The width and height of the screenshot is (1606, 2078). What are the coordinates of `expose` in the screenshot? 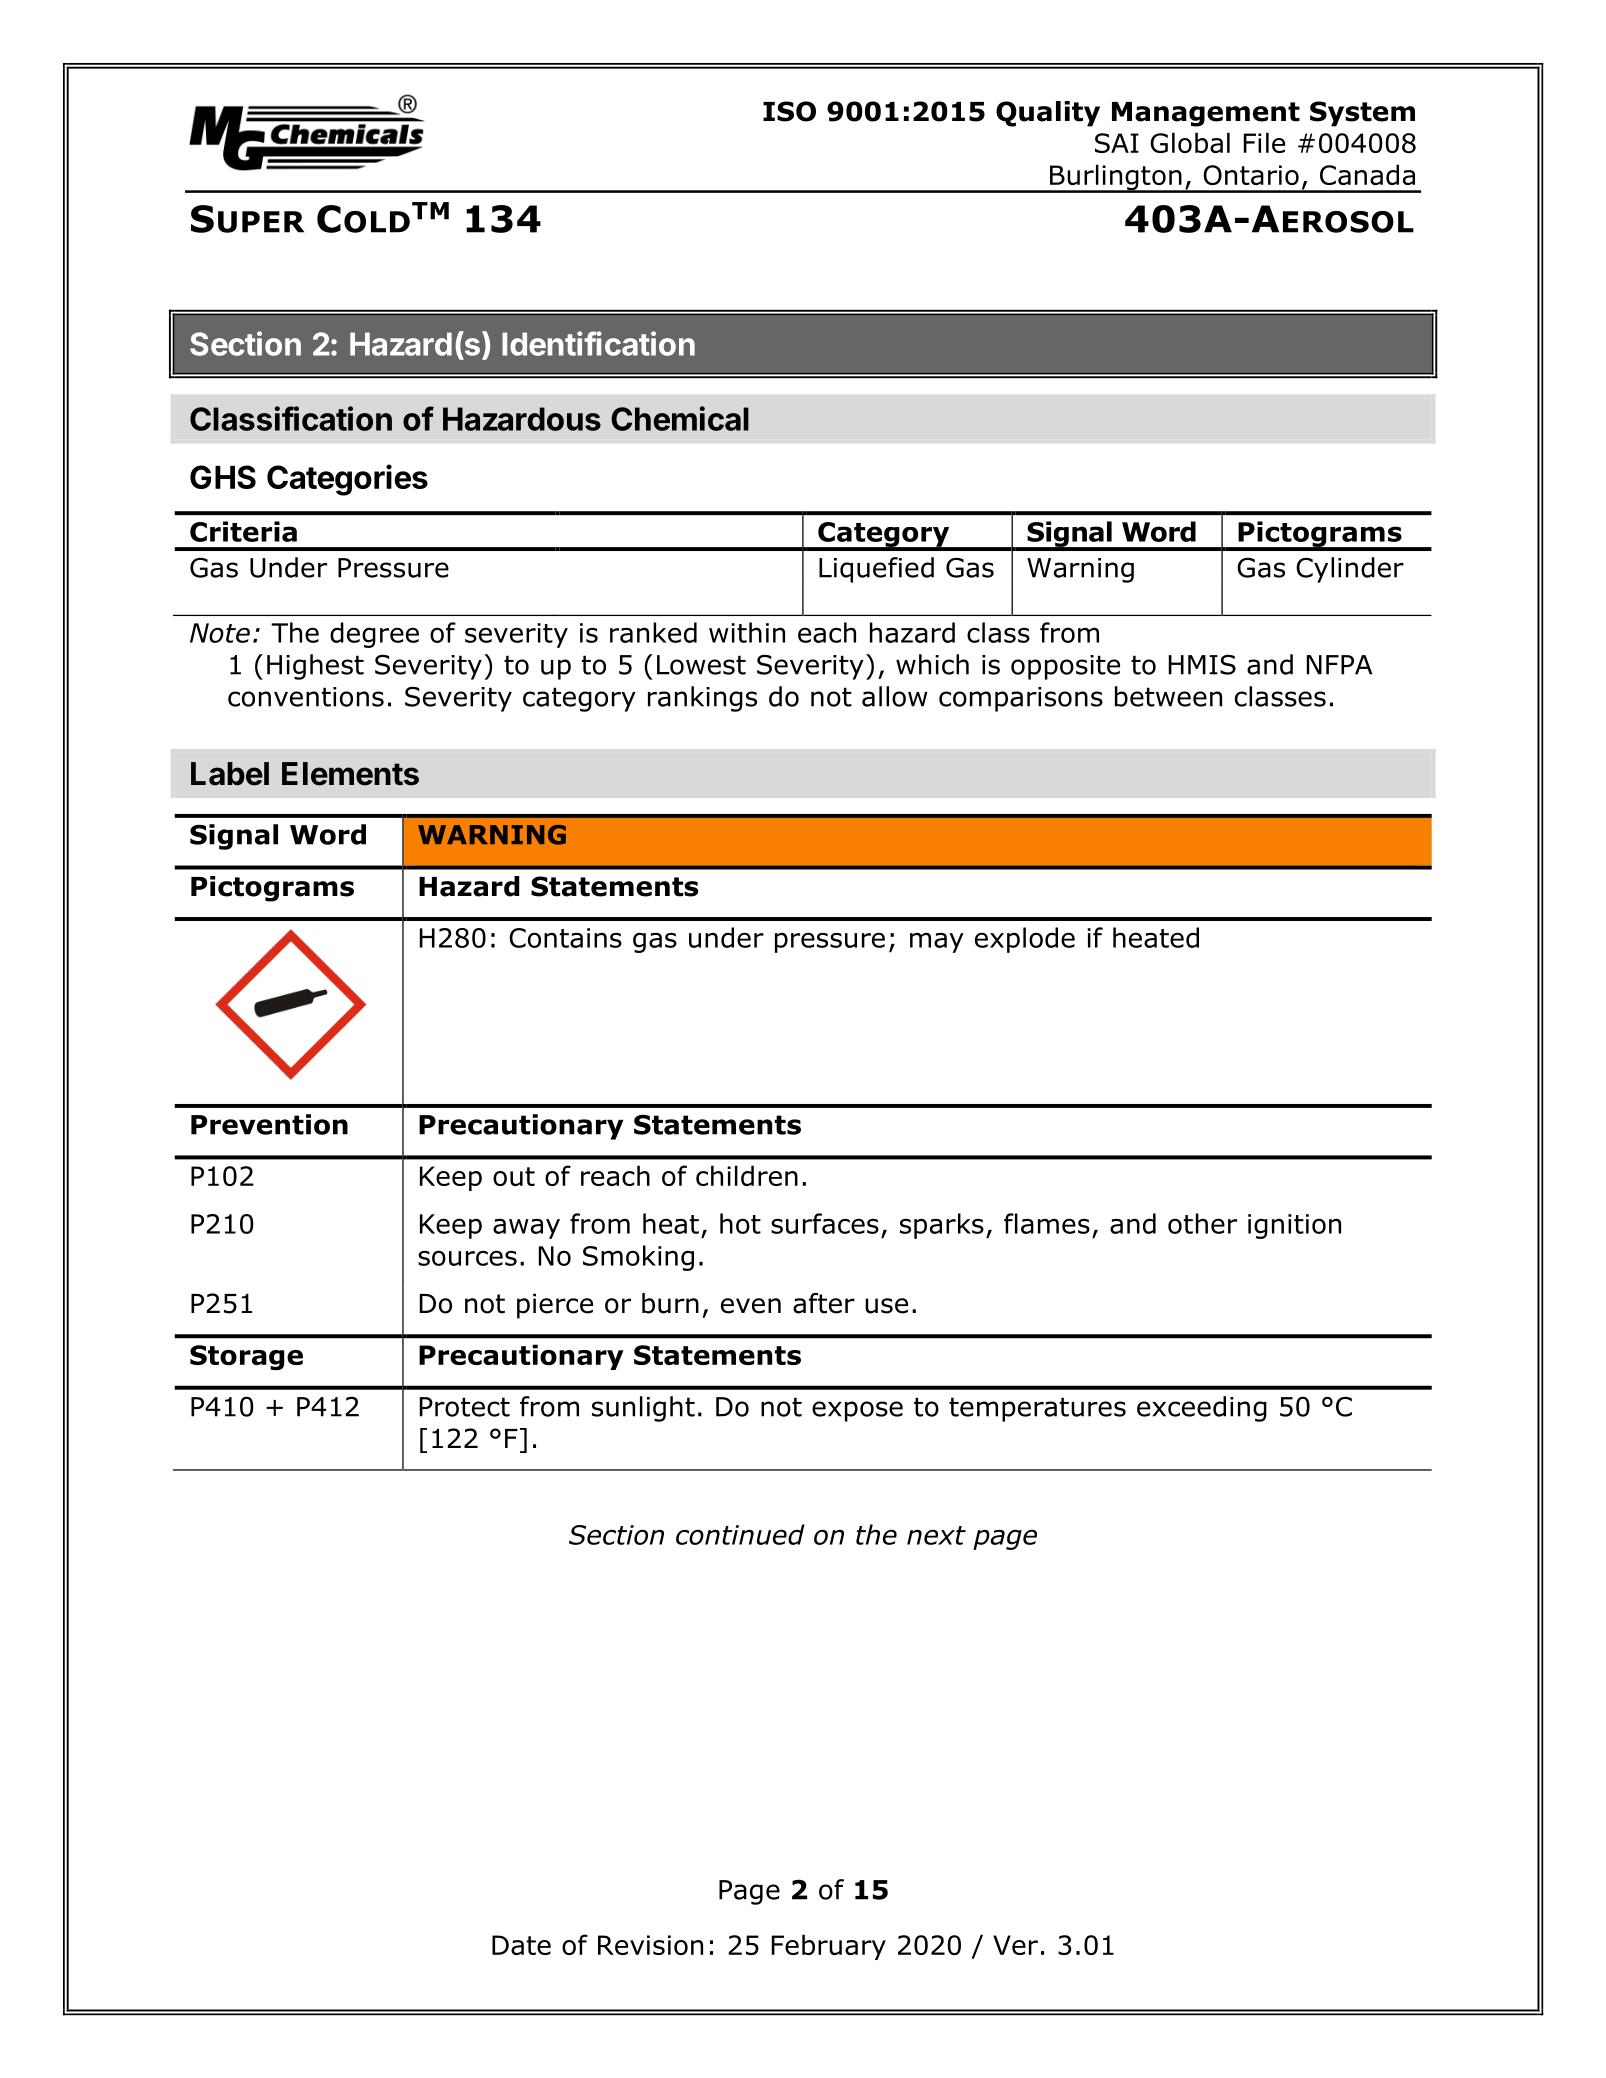 It's located at (857, 1411).
